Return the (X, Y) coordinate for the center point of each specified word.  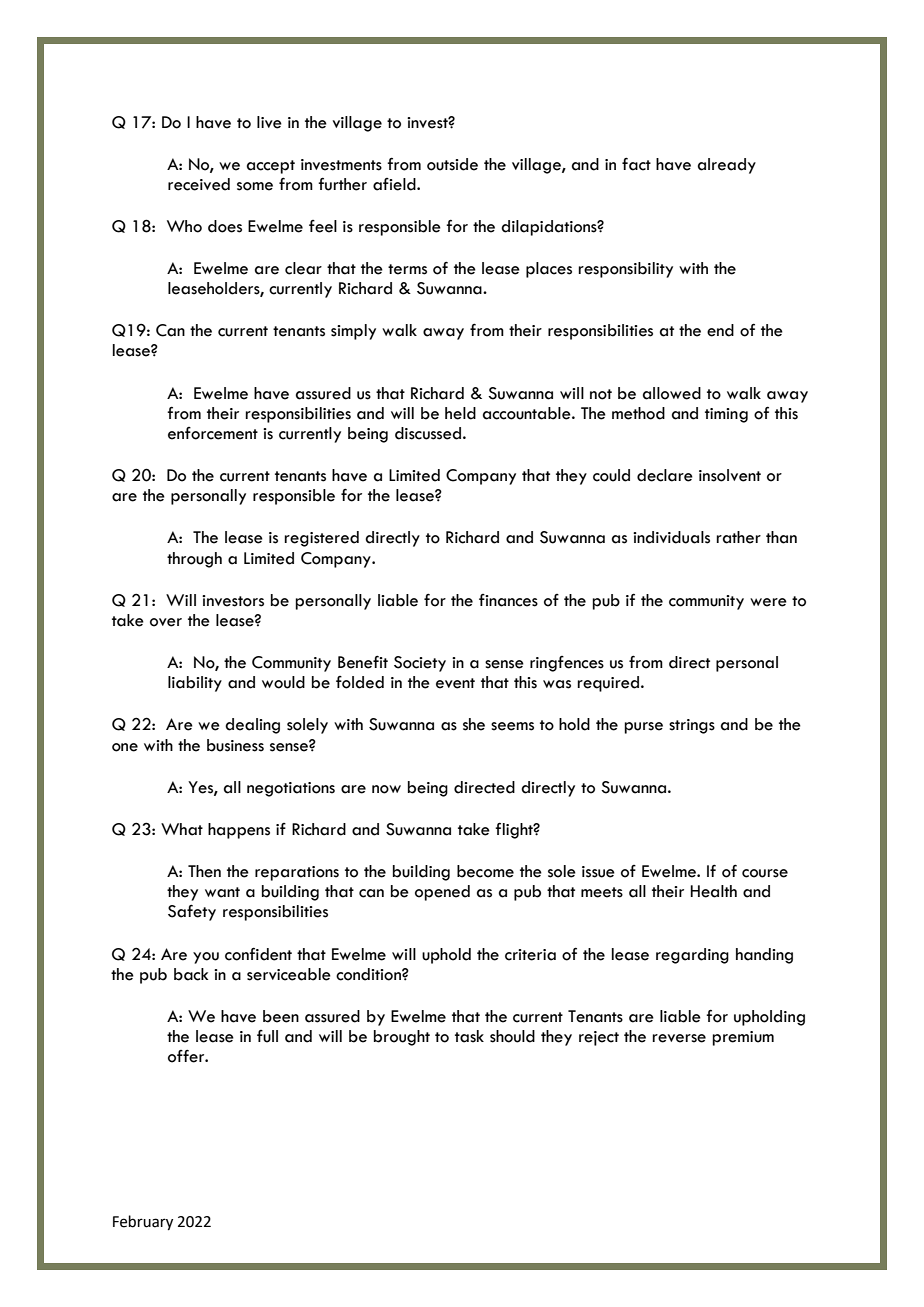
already (727, 166)
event (455, 683)
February (143, 1222)
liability (195, 684)
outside (452, 164)
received (199, 184)
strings (692, 726)
